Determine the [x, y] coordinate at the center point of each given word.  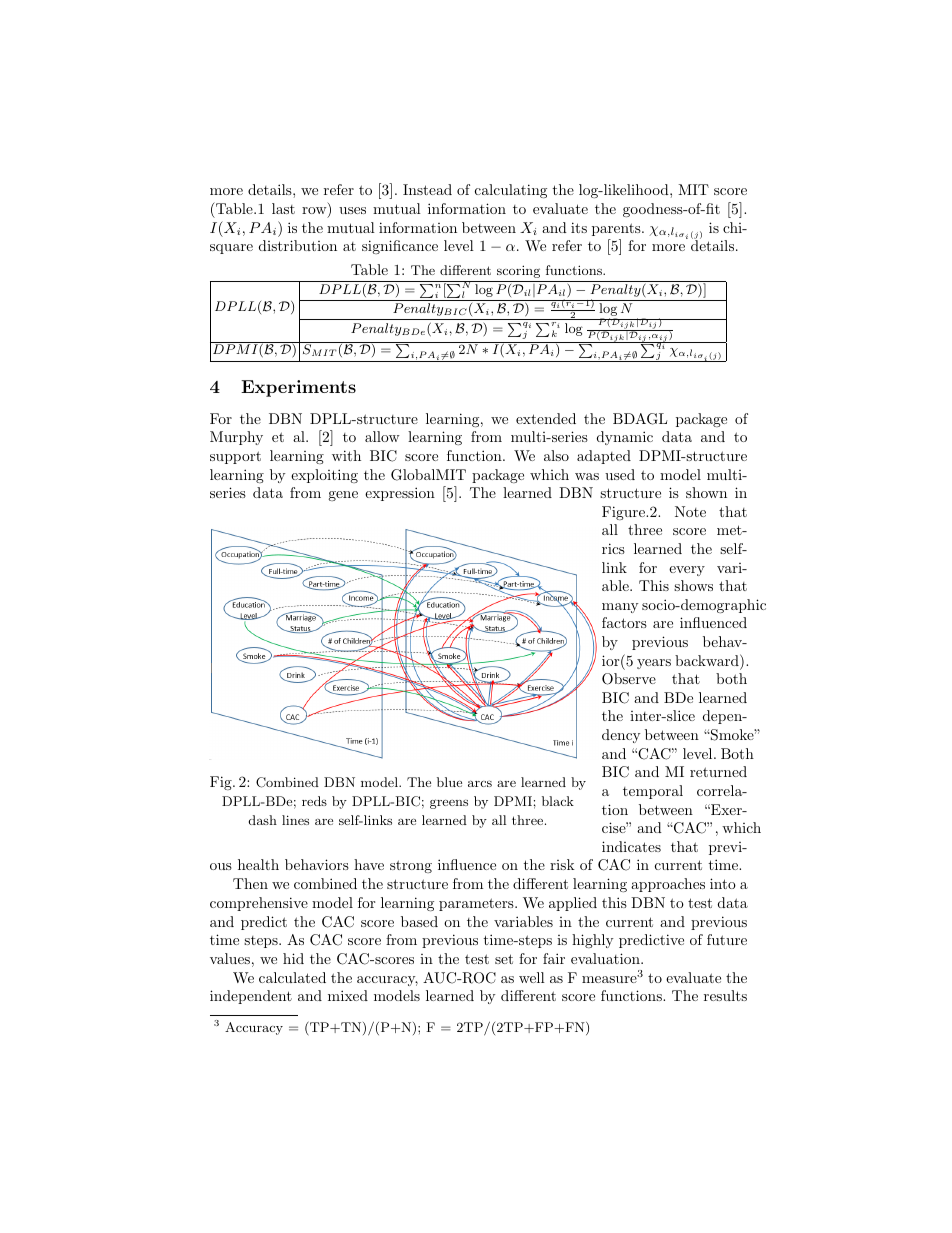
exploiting [324, 476]
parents [617, 229]
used [620, 474]
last [283, 208]
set [504, 959]
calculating [511, 191]
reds [314, 801]
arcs [480, 783]
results [725, 995]
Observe [629, 679]
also [556, 455]
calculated [292, 977]
